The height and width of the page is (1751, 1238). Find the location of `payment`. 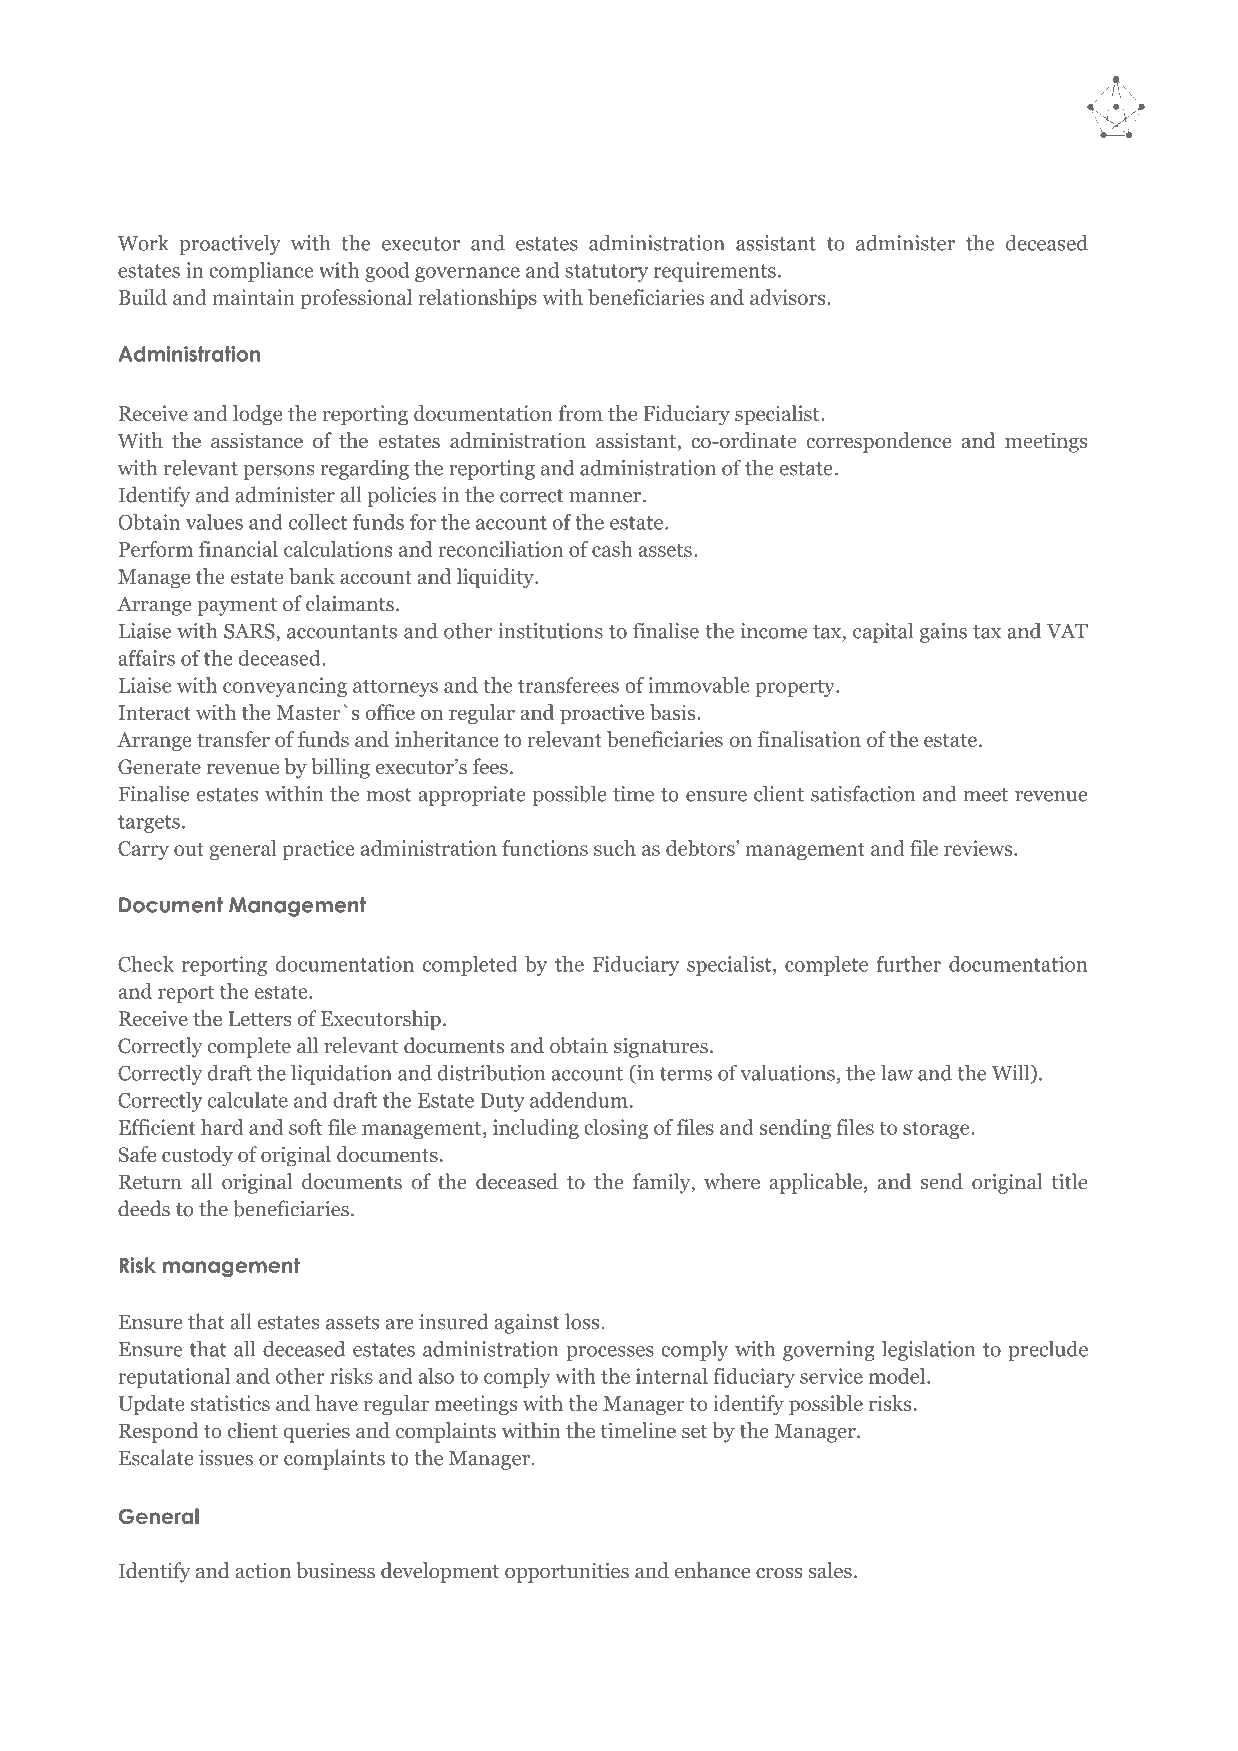

payment is located at coordinates (237, 607).
